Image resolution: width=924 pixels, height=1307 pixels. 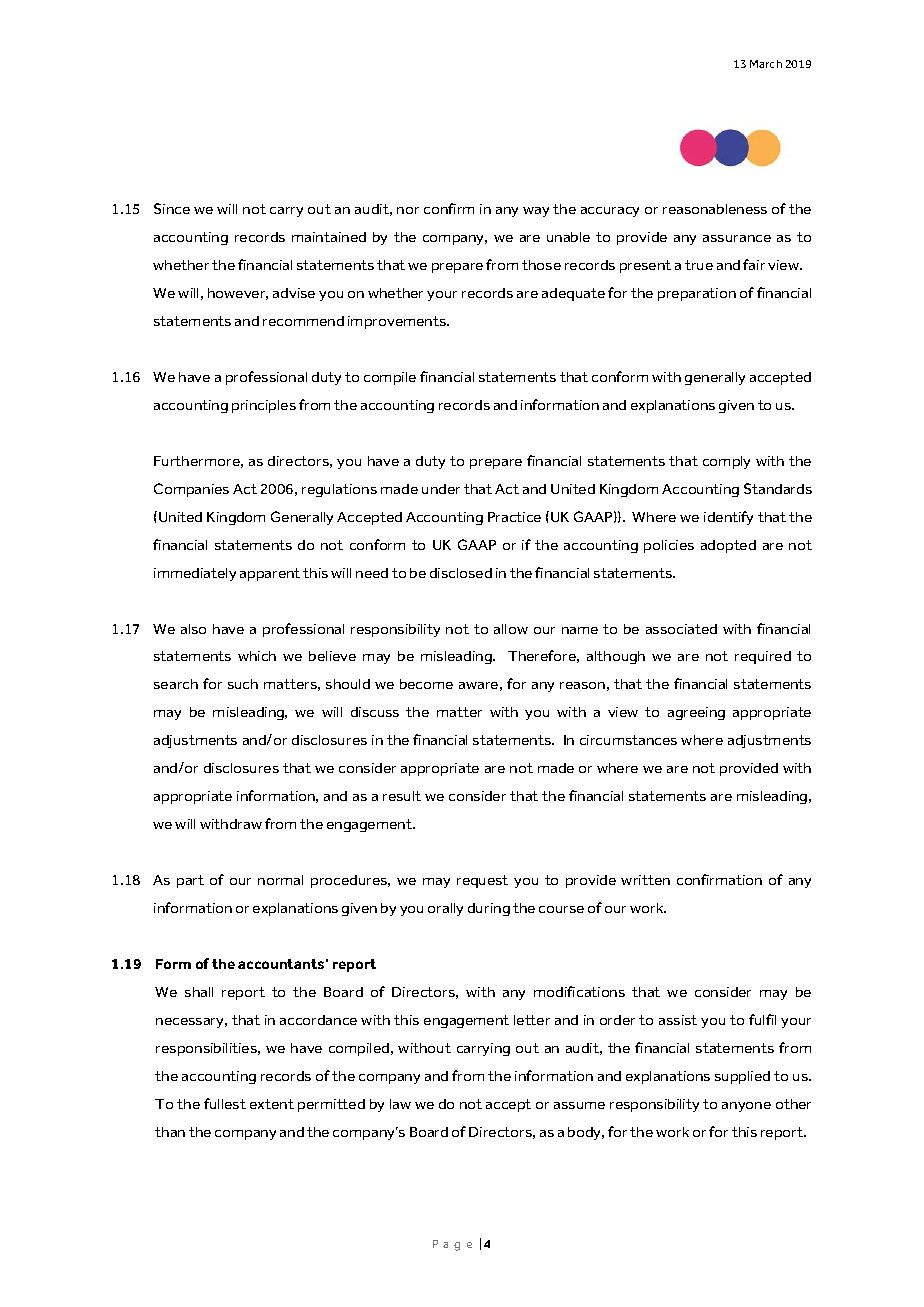 I want to click on anyone, so click(x=746, y=1107).
